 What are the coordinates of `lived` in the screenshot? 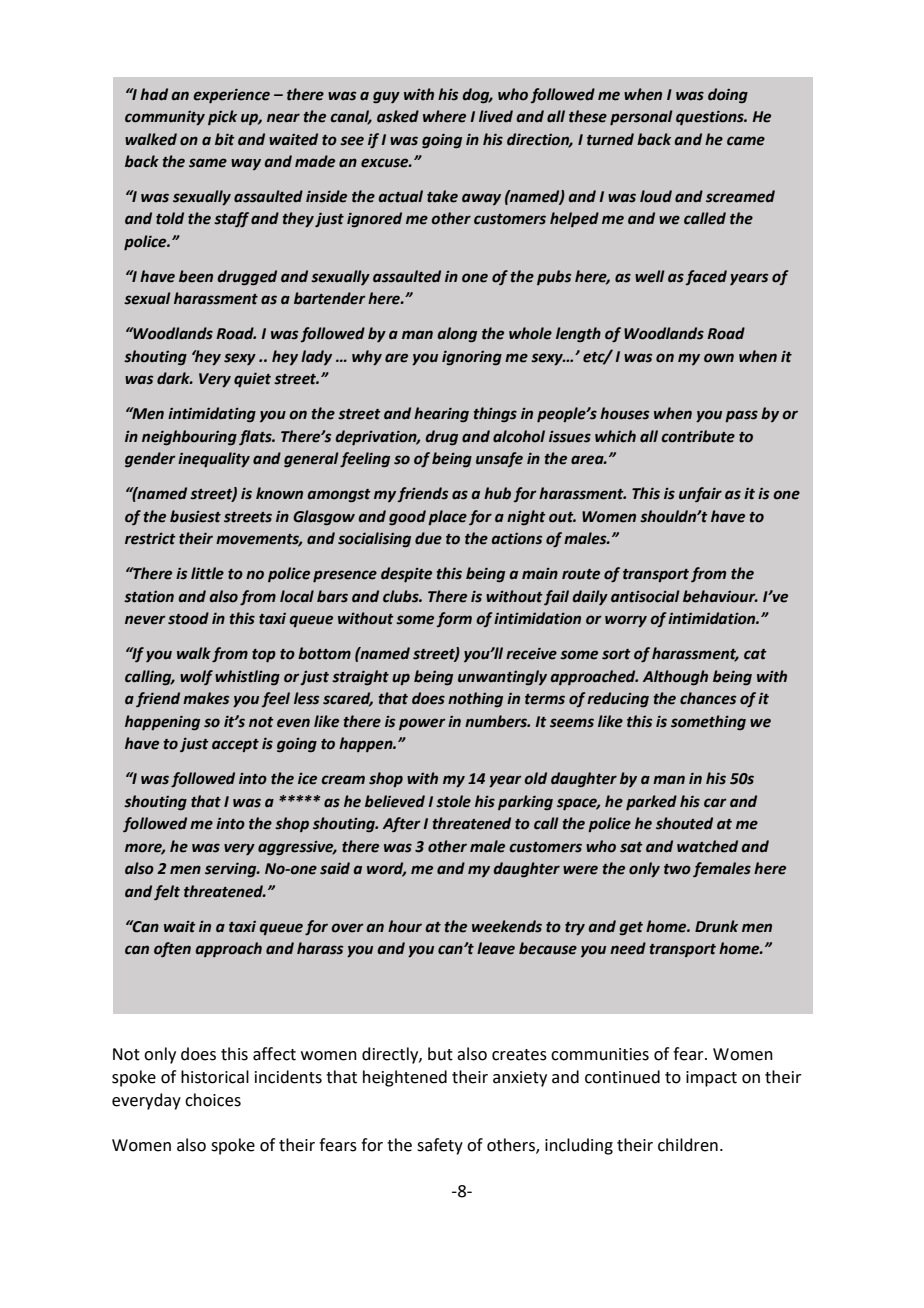 It's located at (496, 116).
